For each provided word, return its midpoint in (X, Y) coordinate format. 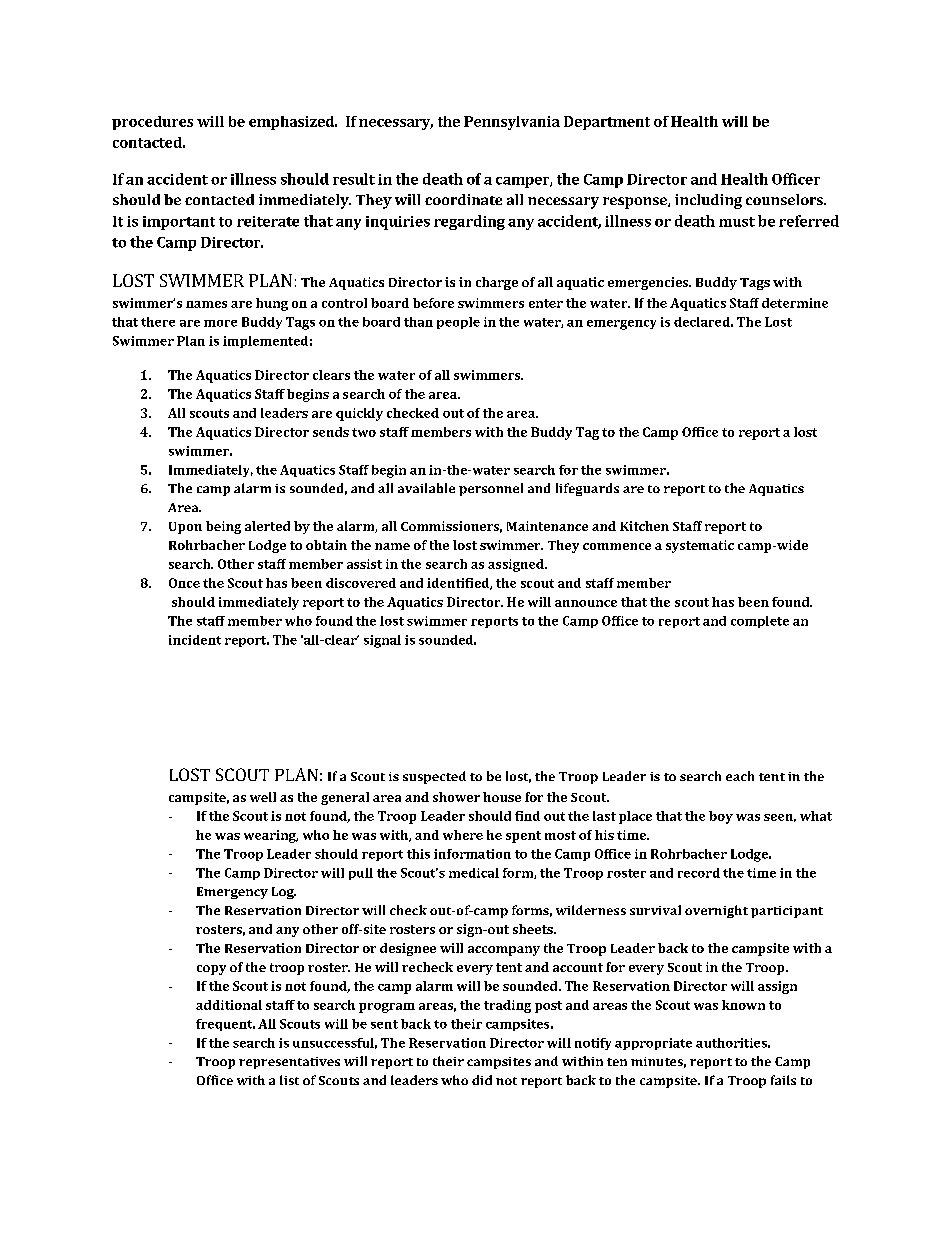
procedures (152, 123)
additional (229, 1005)
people (458, 323)
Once (184, 583)
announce (586, 603)
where (463, 835)
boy (721, 817)
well (263, 797)
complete (760, 622)
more (220, 323)
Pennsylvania (512, 123)
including (708, 201)
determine (795, 303)
